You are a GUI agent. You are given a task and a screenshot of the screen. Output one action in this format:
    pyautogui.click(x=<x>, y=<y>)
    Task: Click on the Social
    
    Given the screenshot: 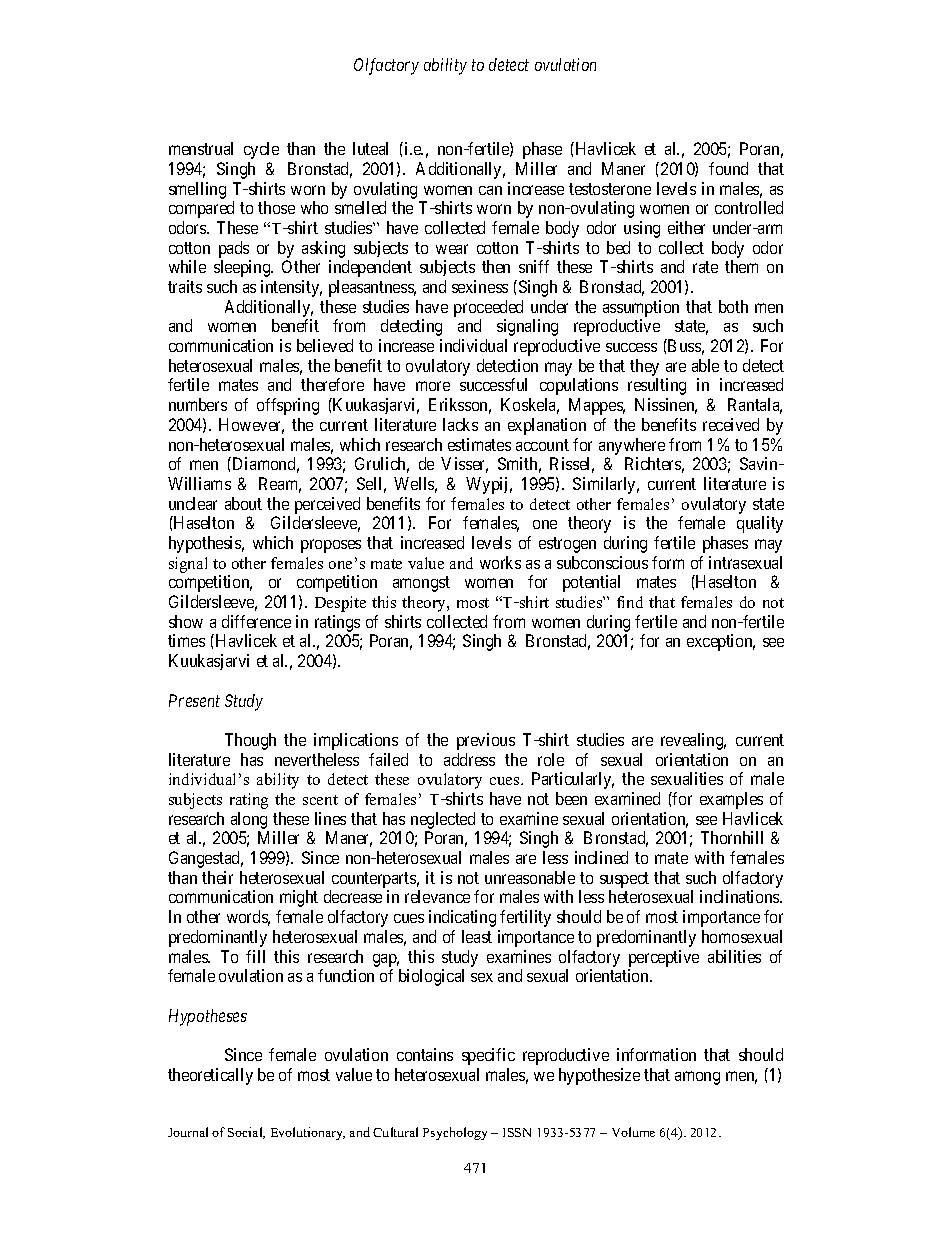 What is the action you would take?
    pyautogui.click(x=246, y=1133)
